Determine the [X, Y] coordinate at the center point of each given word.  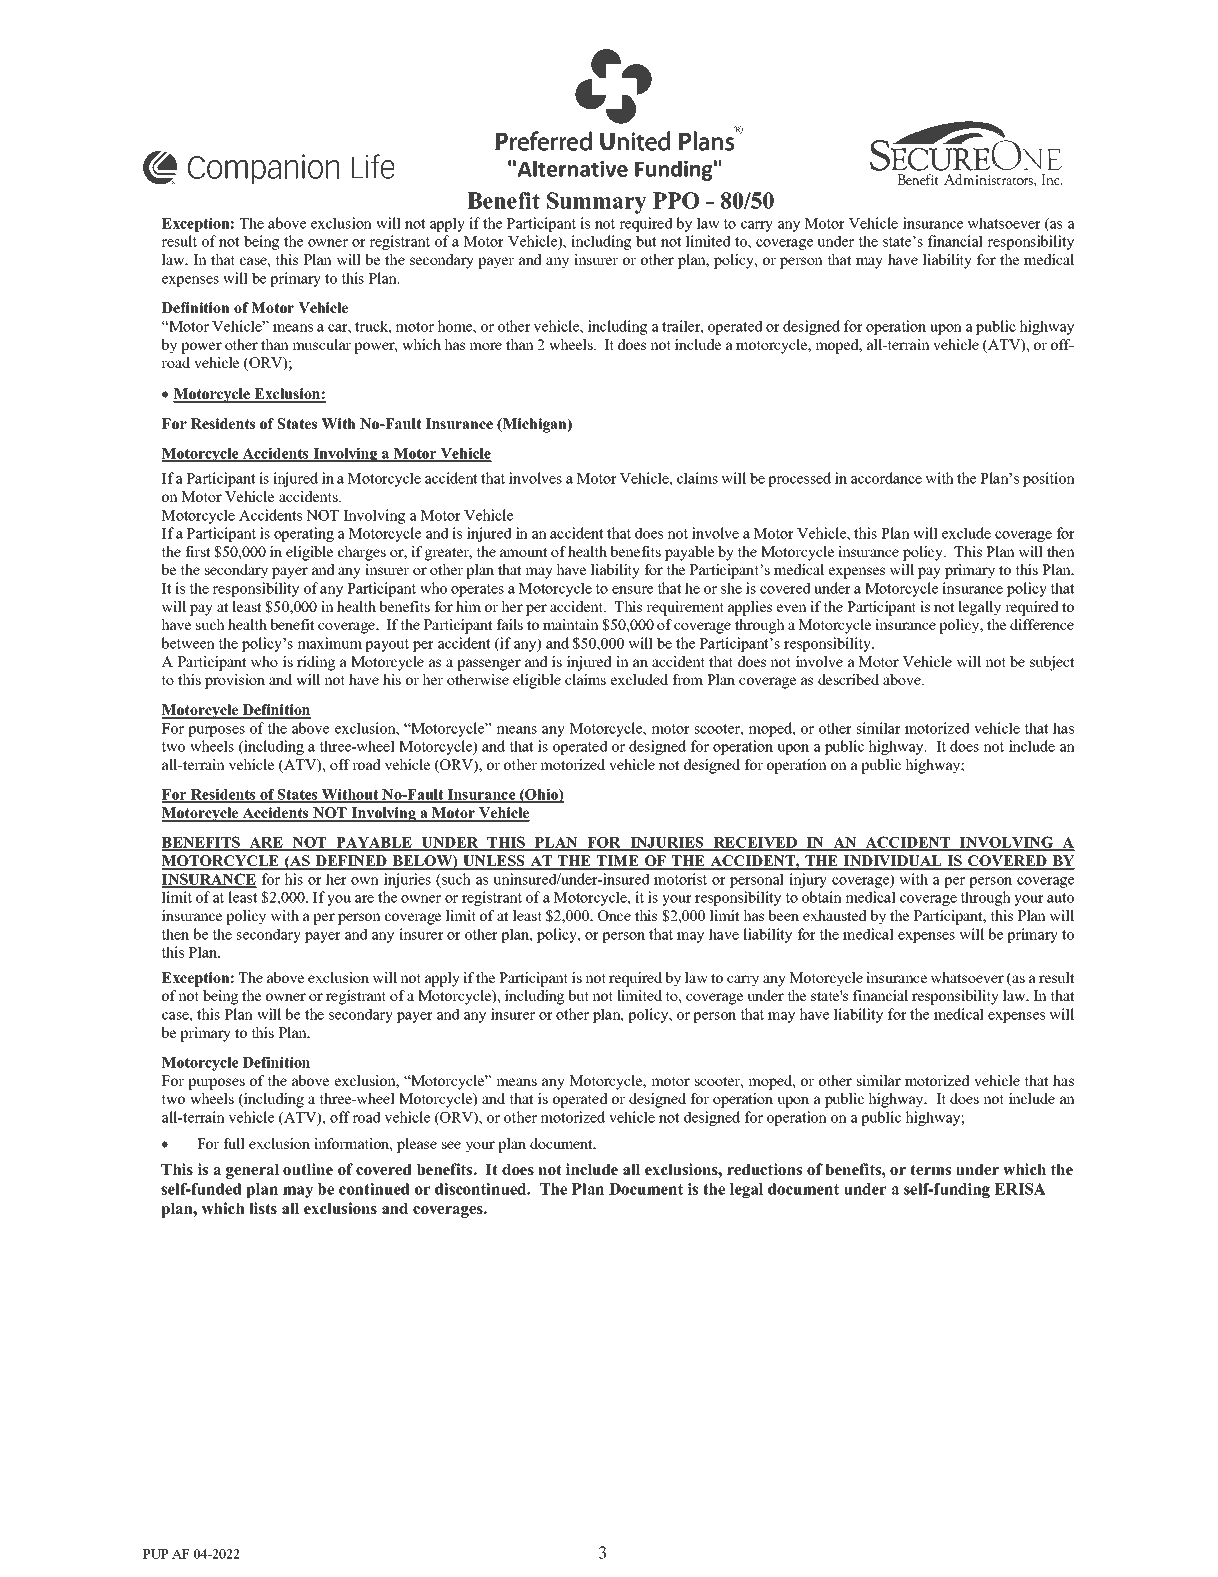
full [234, 1143]
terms [930, 1169]
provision [235, 681]
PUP [156, 1554]
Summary [596, 203]
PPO [676, 200]
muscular [321, 344]
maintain [571, 624]
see [451, 1145]
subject [1052, 663]
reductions [764, 1169]
